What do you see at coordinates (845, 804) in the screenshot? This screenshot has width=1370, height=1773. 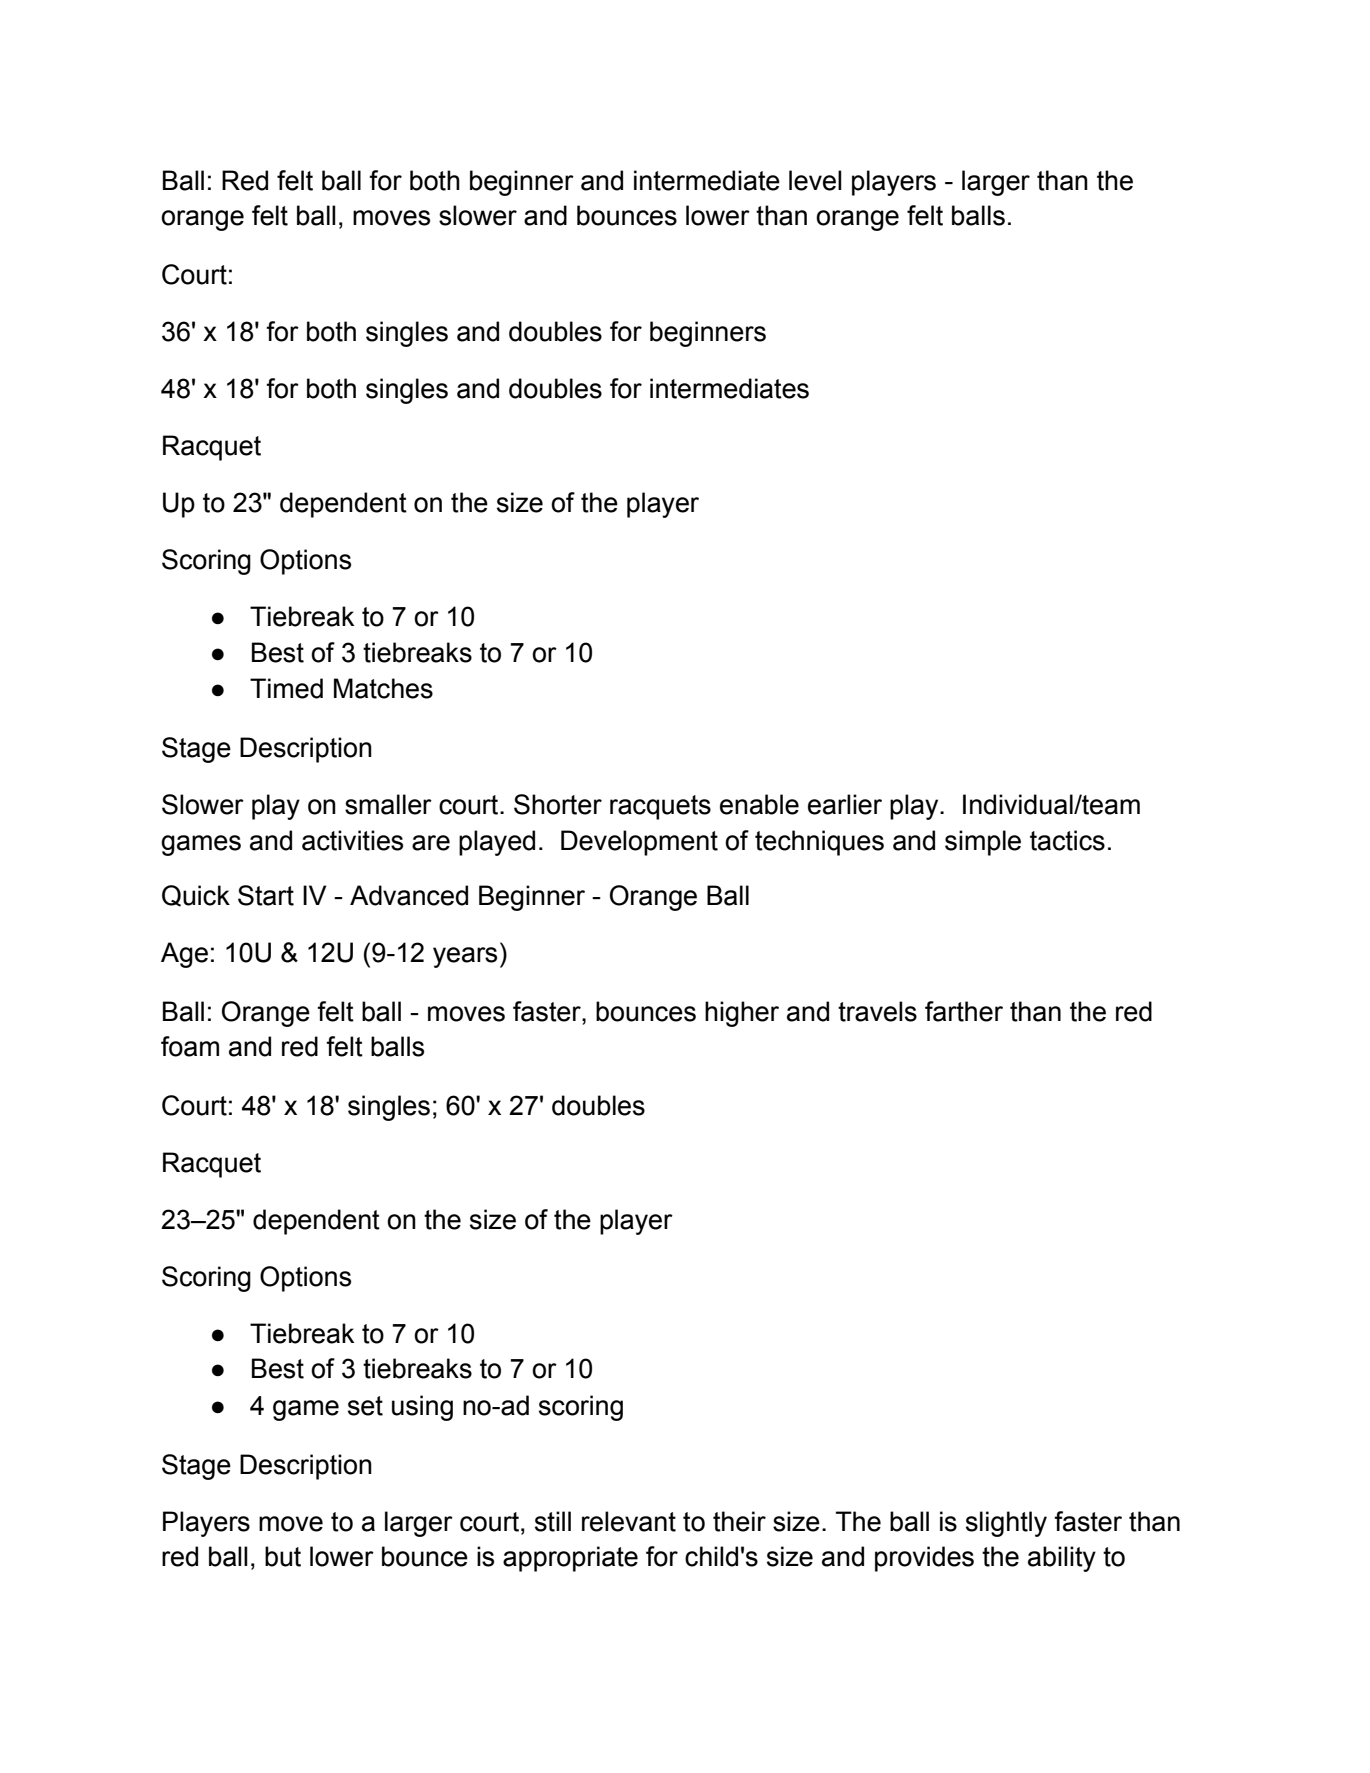 I see `earlier` at bounding box center [845, 804].
